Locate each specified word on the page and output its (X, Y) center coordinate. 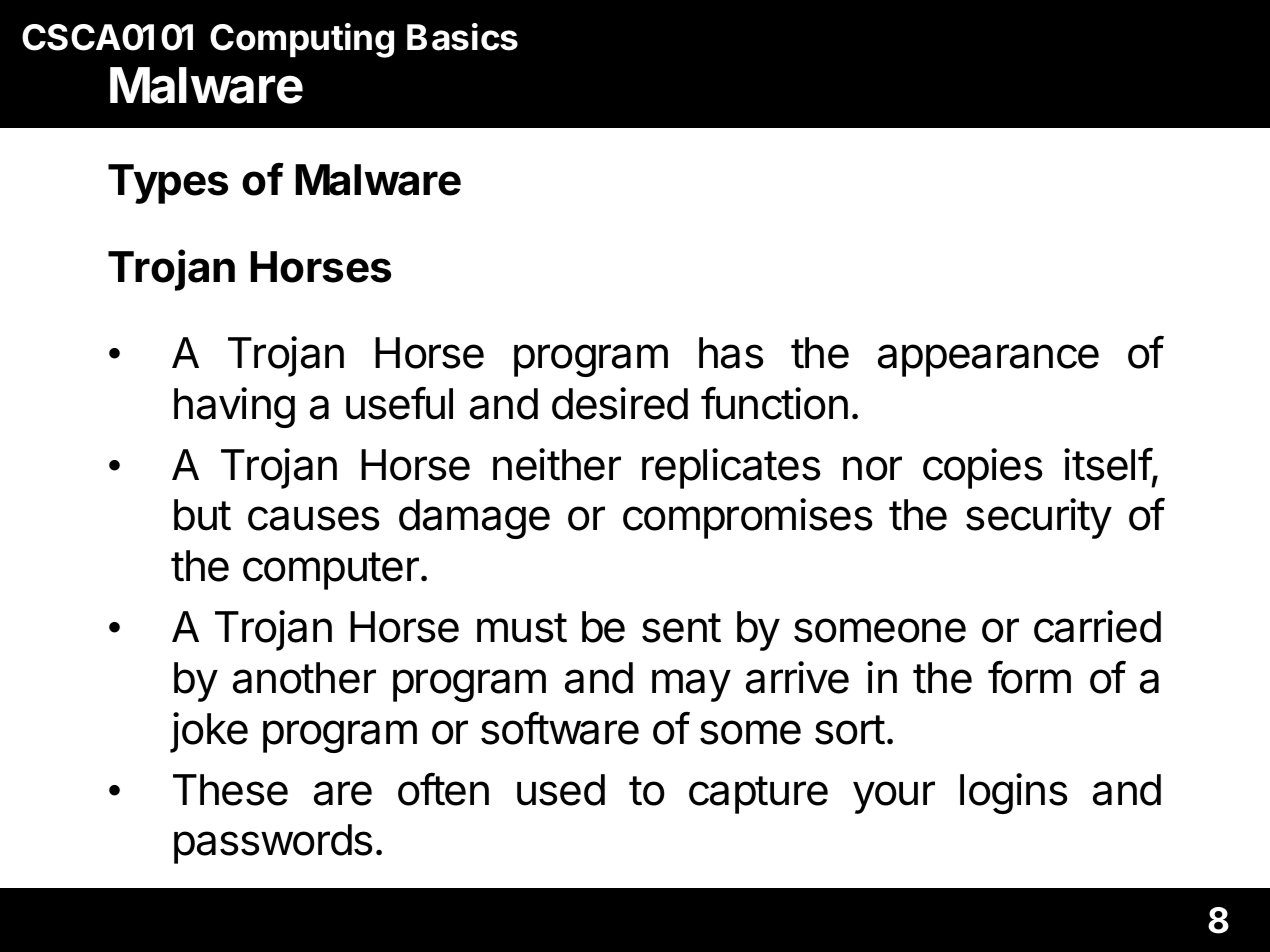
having (234, 407)
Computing (302, 40)
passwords (273, 844)
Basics (462, 37)
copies (983, 468)
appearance (988, 360)
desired (620, 403)
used (561, 790)
